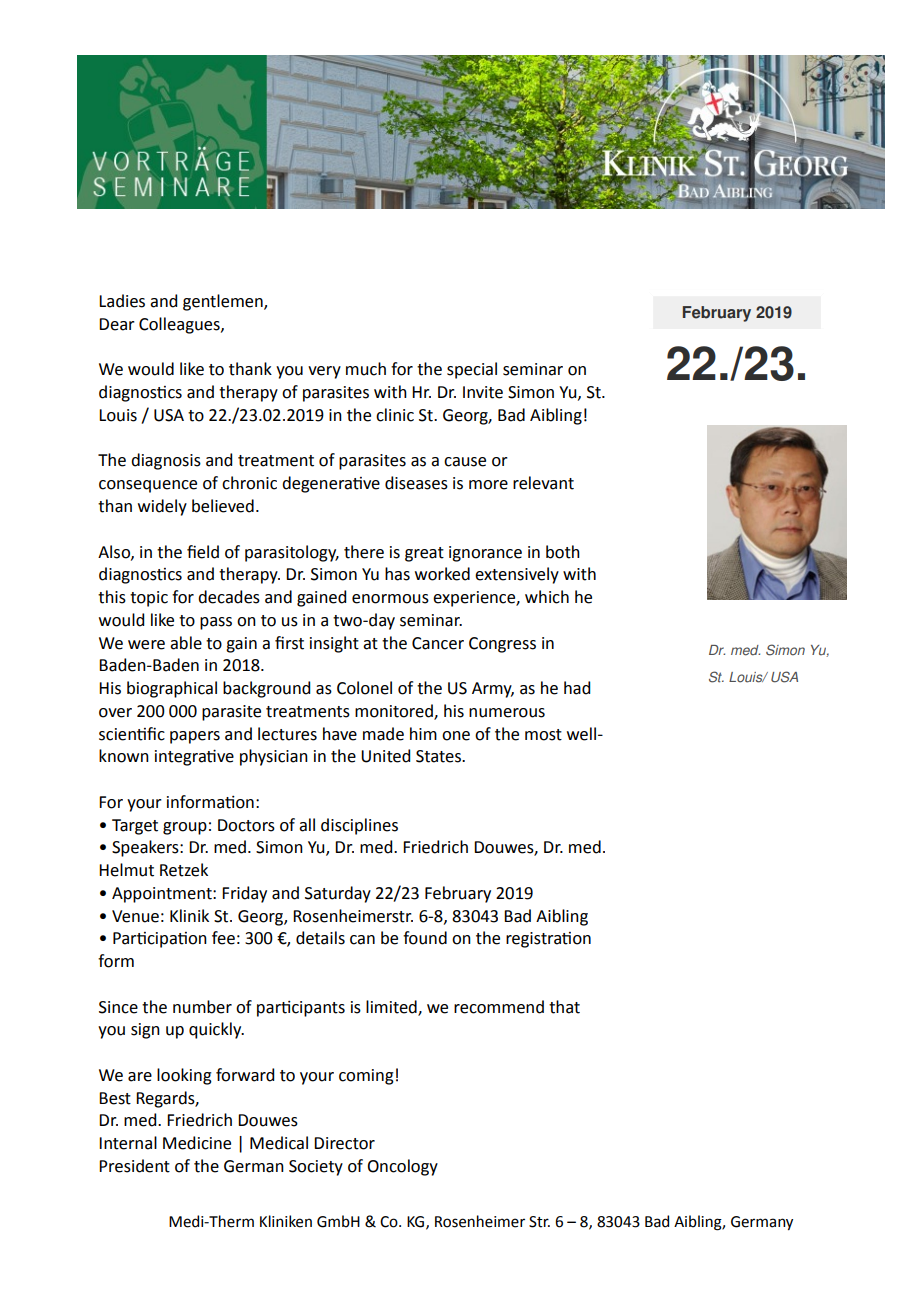  Describe the element at coordinates (543, 735) in the page. I see `most` at that location.
